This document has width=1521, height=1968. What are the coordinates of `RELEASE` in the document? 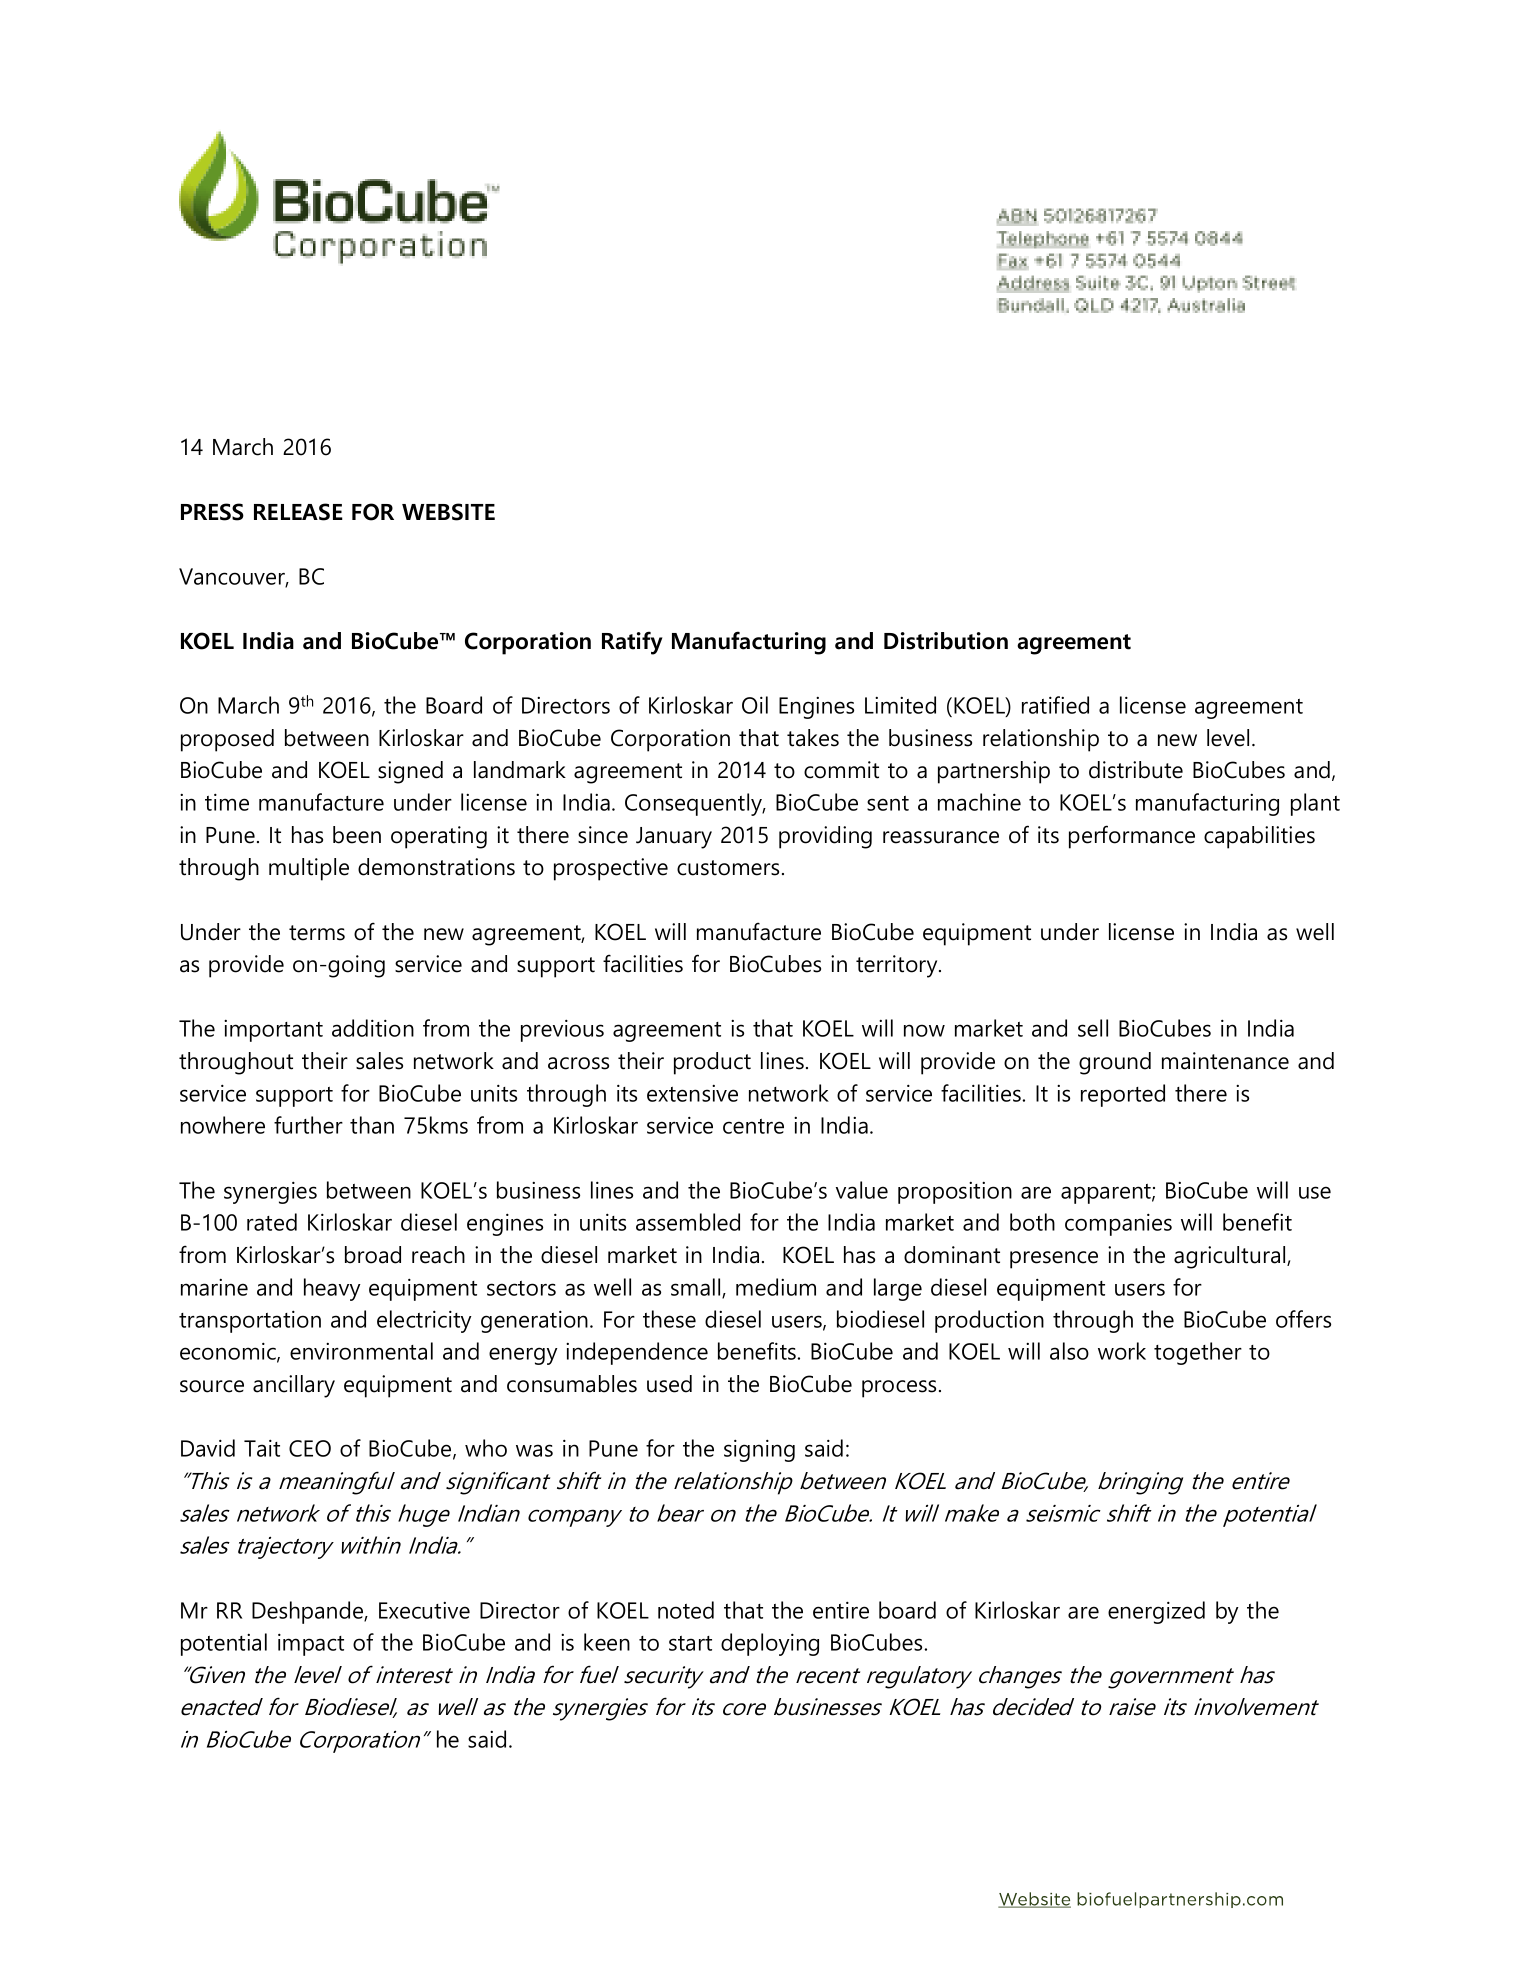 It's located at (298, 512).
